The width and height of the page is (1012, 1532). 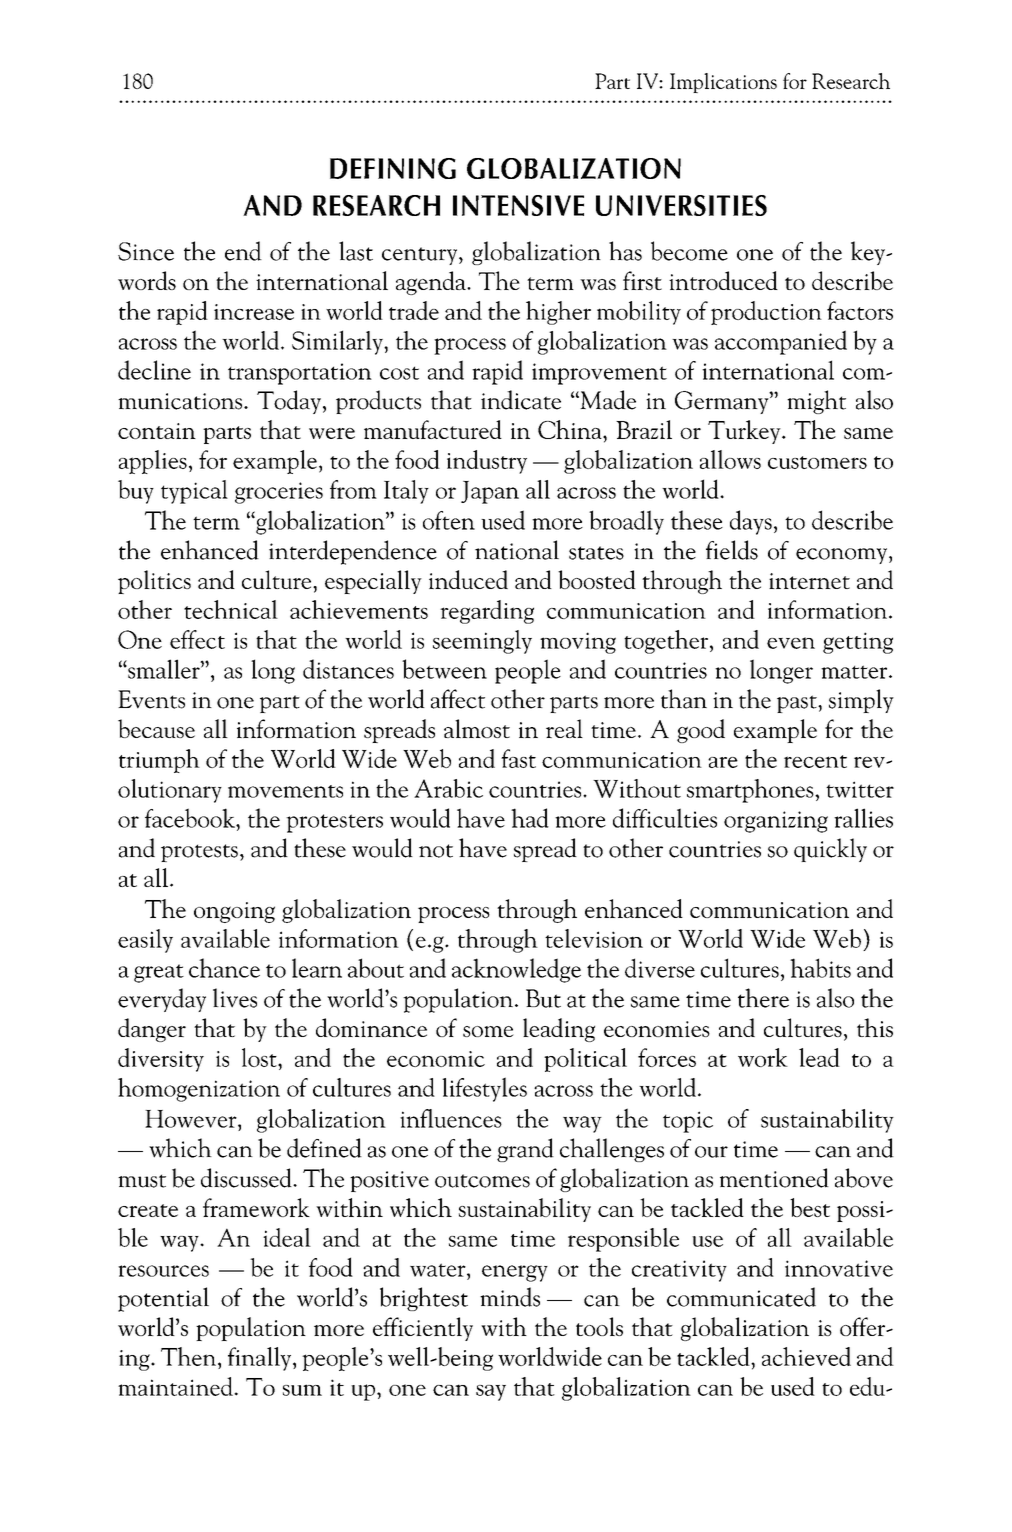 I want to click on Japan, so click(x=490, y=492).
